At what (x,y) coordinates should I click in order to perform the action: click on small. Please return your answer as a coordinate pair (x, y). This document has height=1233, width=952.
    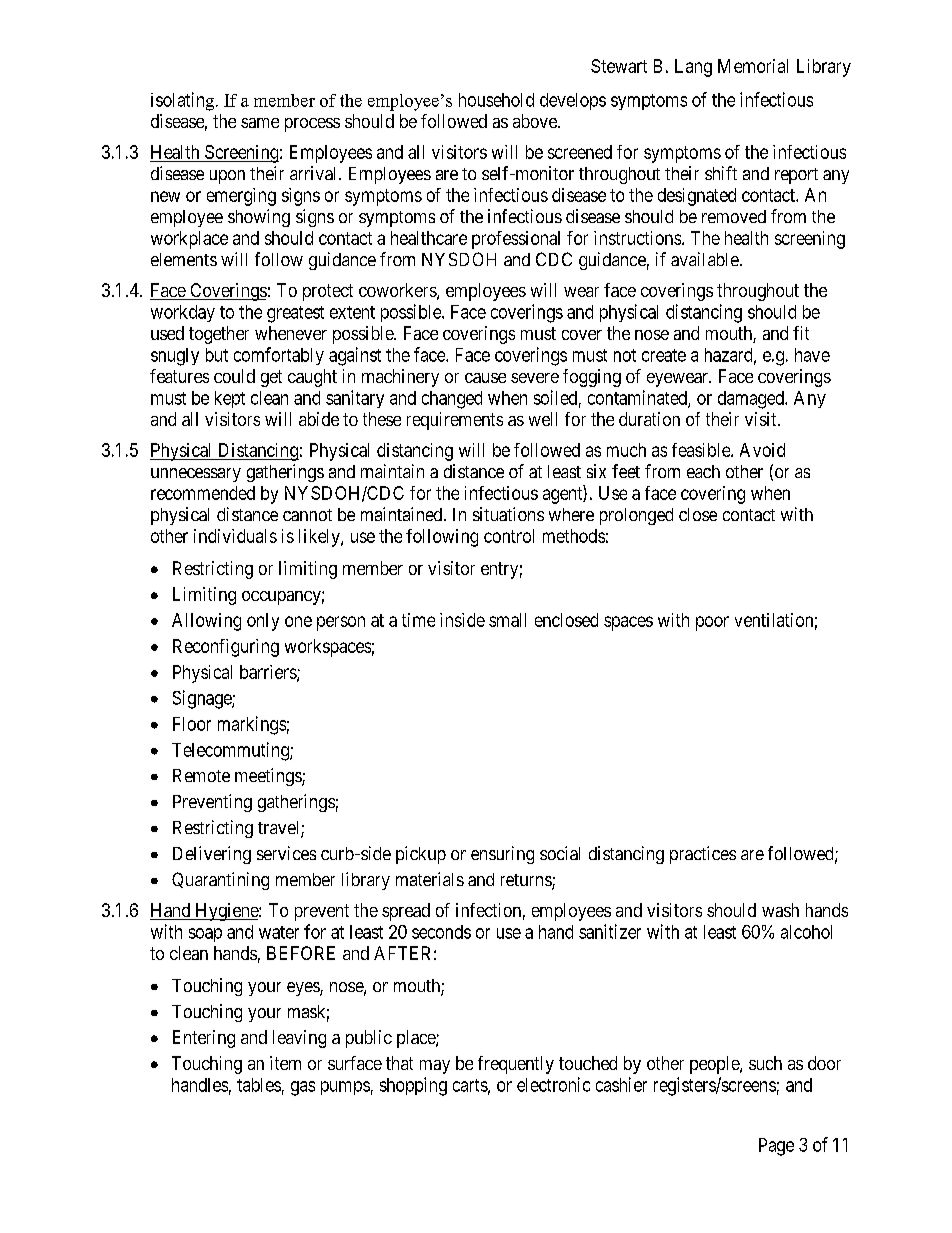
    Looking at the image, I should click on (507, 620).
